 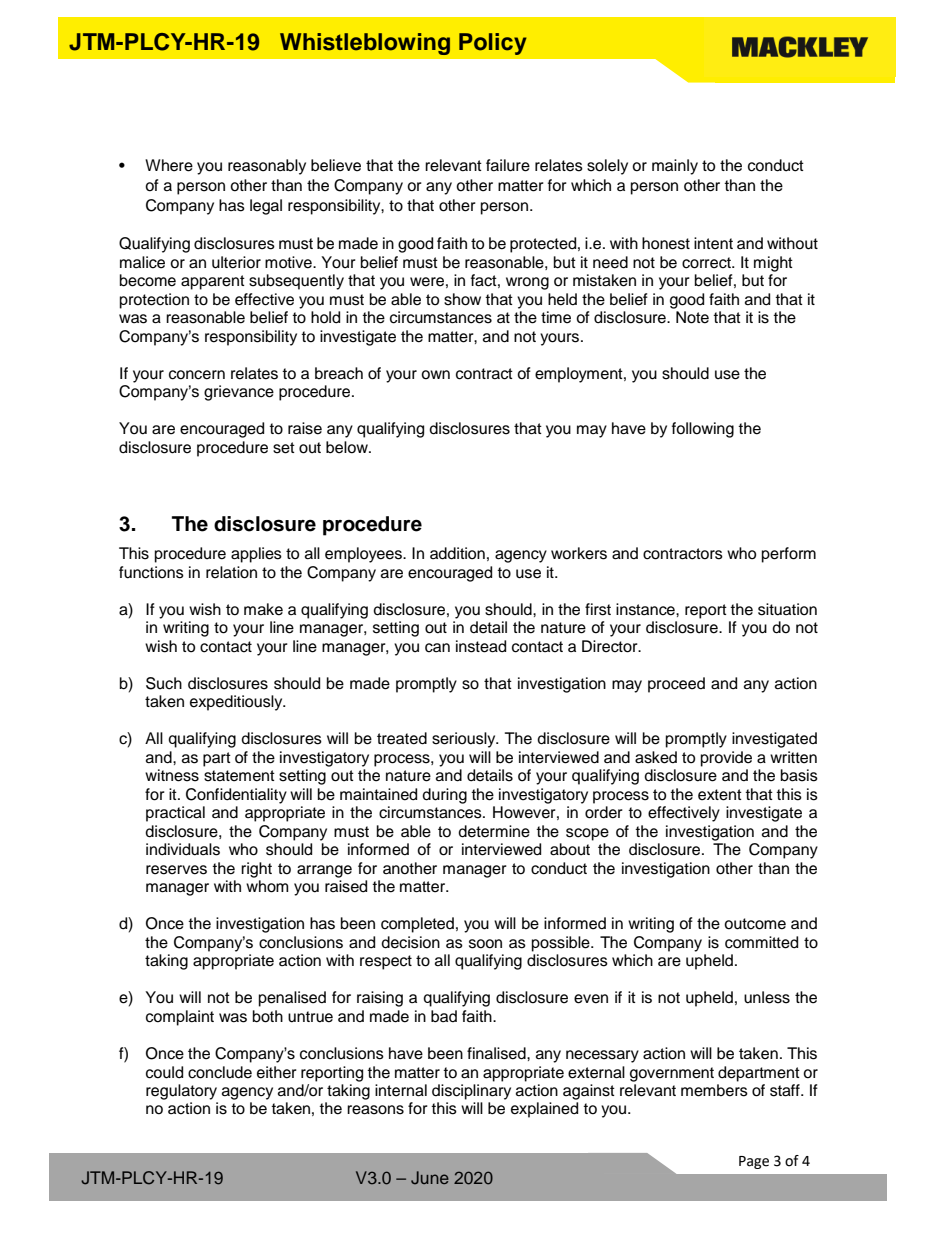 I want to click on instead, so click(x=481, y=646).
